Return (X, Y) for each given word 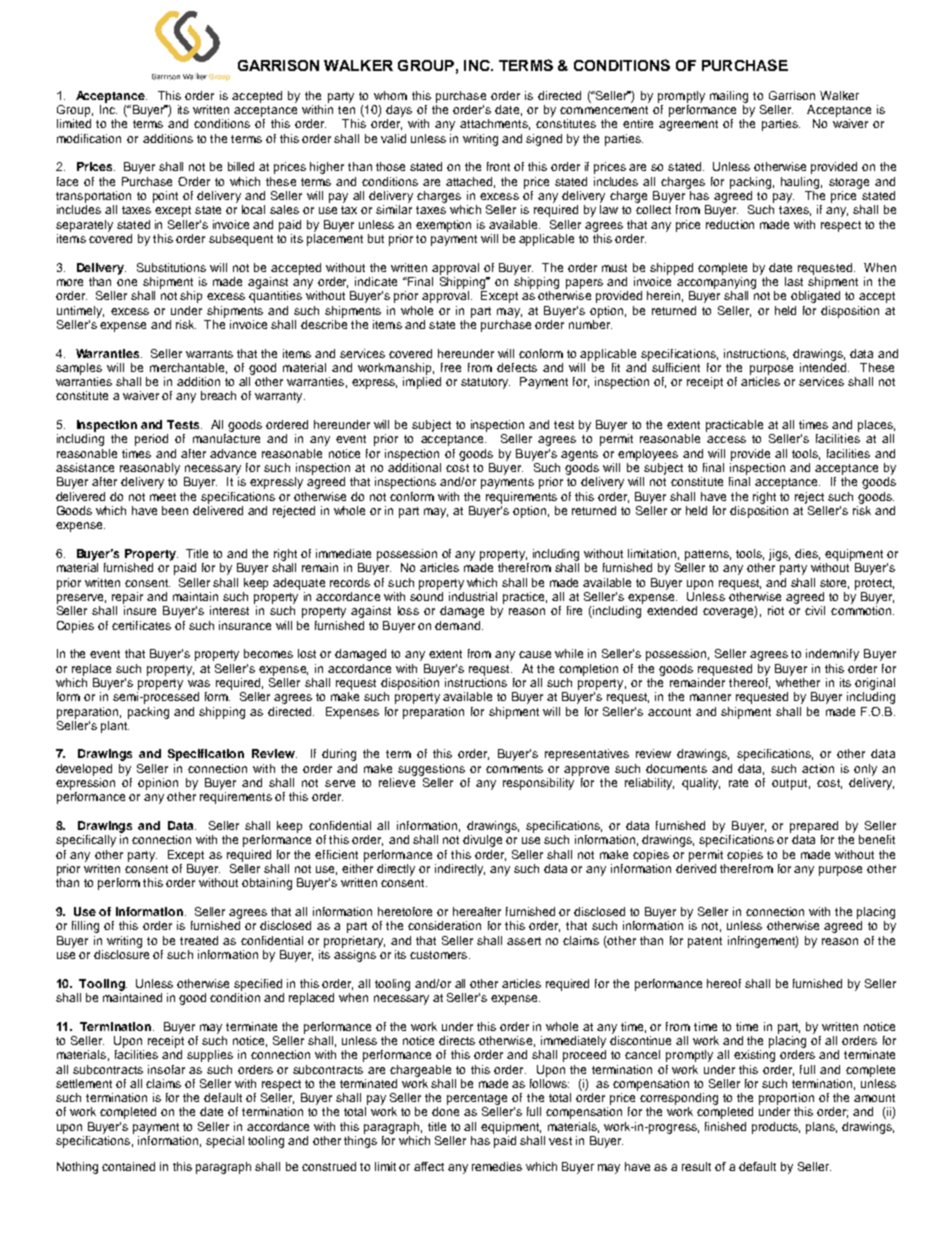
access (726, 439)
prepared (814, 827)
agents (579, 455)
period (151, 440)
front (498, 166)
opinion (158, 784)
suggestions (431, 770)
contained (128, 1166)
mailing (729, 97)
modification (89, 138)
